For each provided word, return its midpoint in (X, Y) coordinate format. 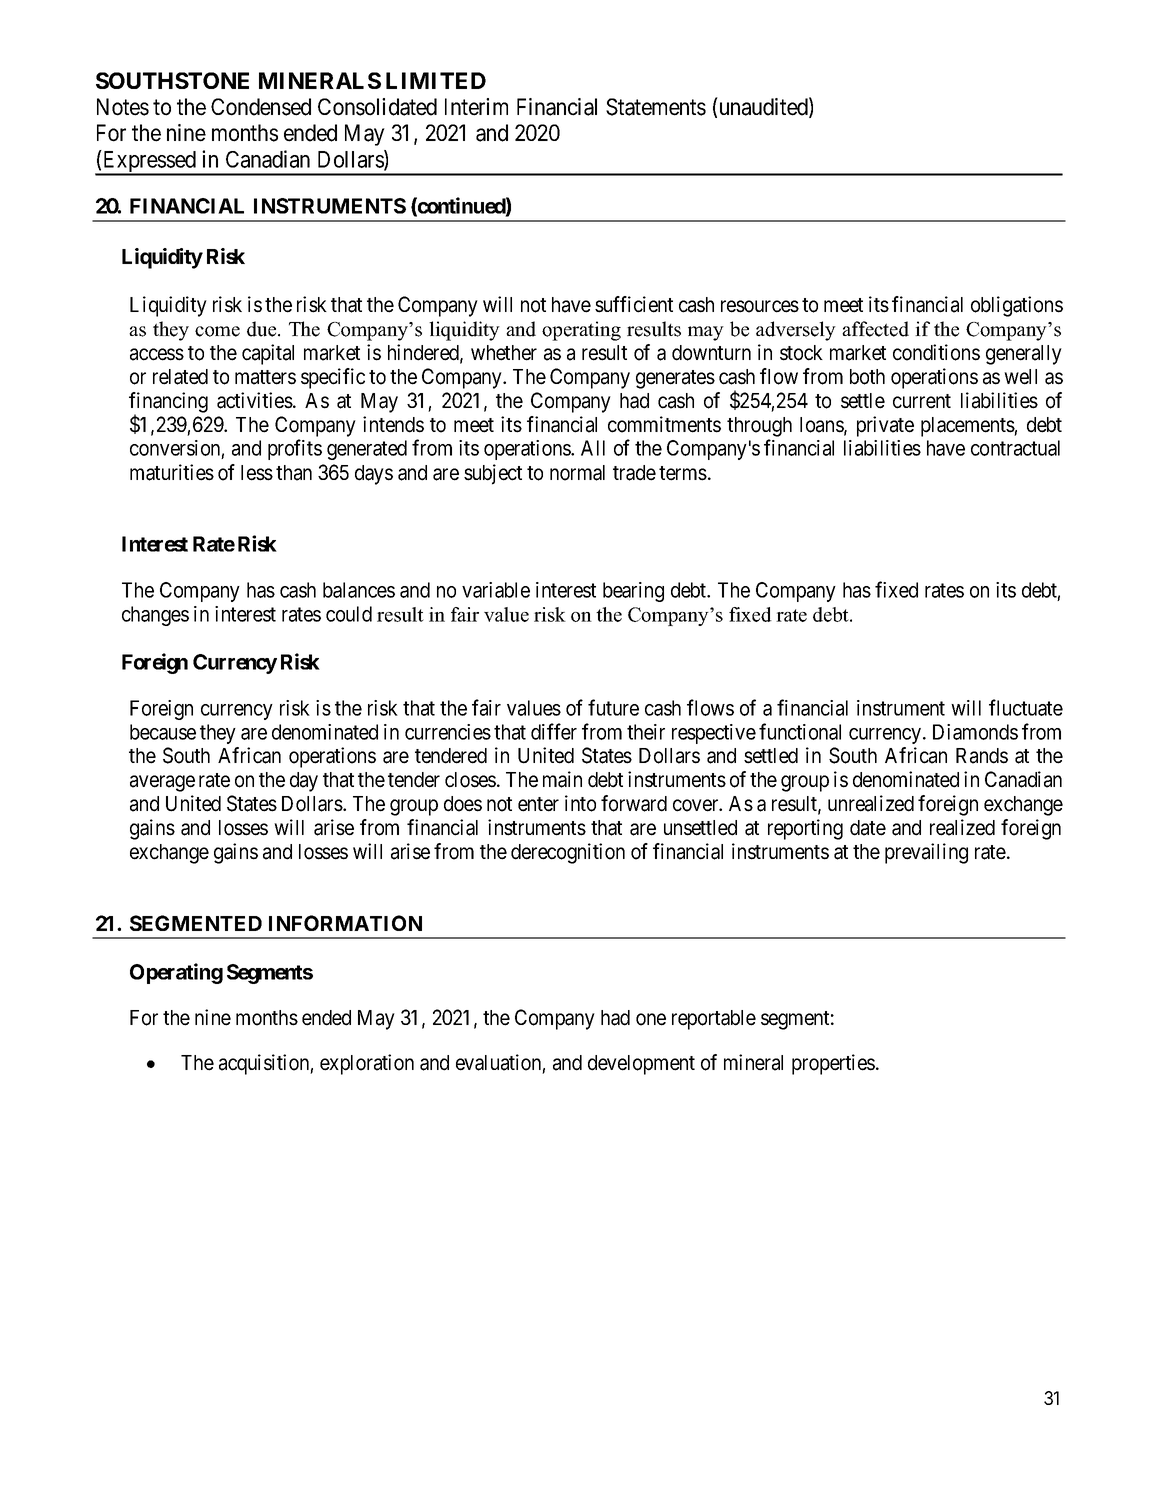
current (922, 401)
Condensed (261, 107)
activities (255, 400)
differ (554, 731)
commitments (664, 424)
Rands (982, 756)
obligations (1017, 306)
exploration (367, 1064)
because (163, 732)
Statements (656, 107)
